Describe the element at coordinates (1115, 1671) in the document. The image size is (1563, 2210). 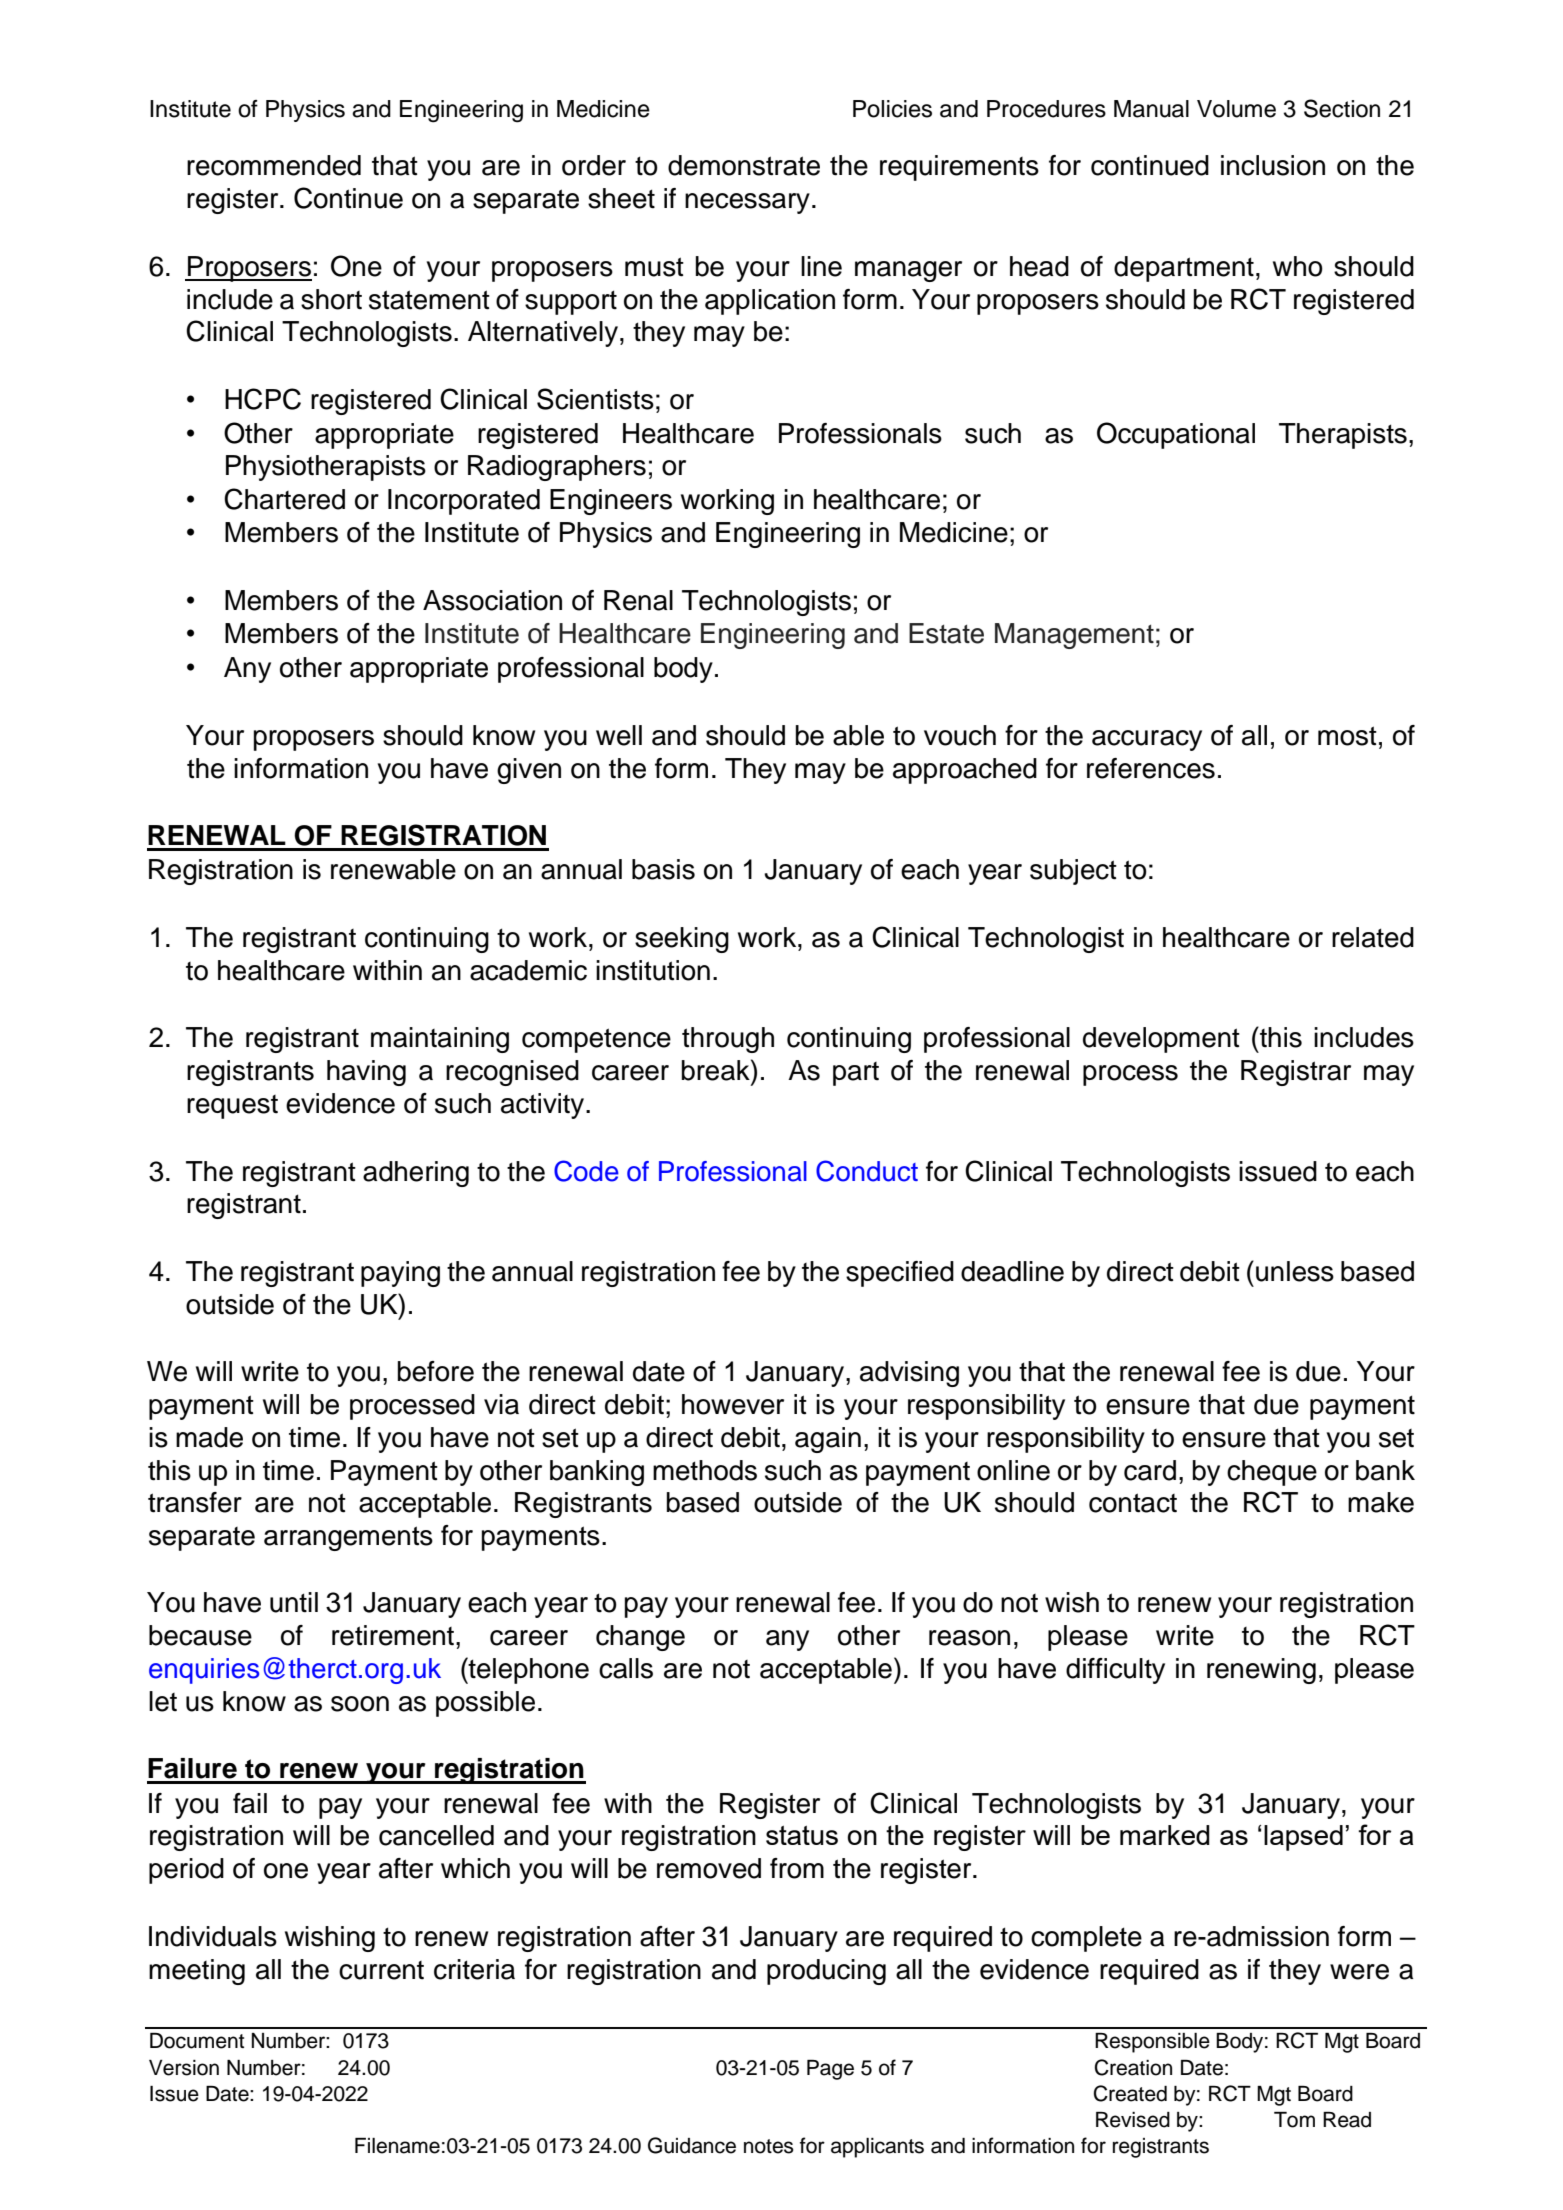
I see `difficulty` at that location.
